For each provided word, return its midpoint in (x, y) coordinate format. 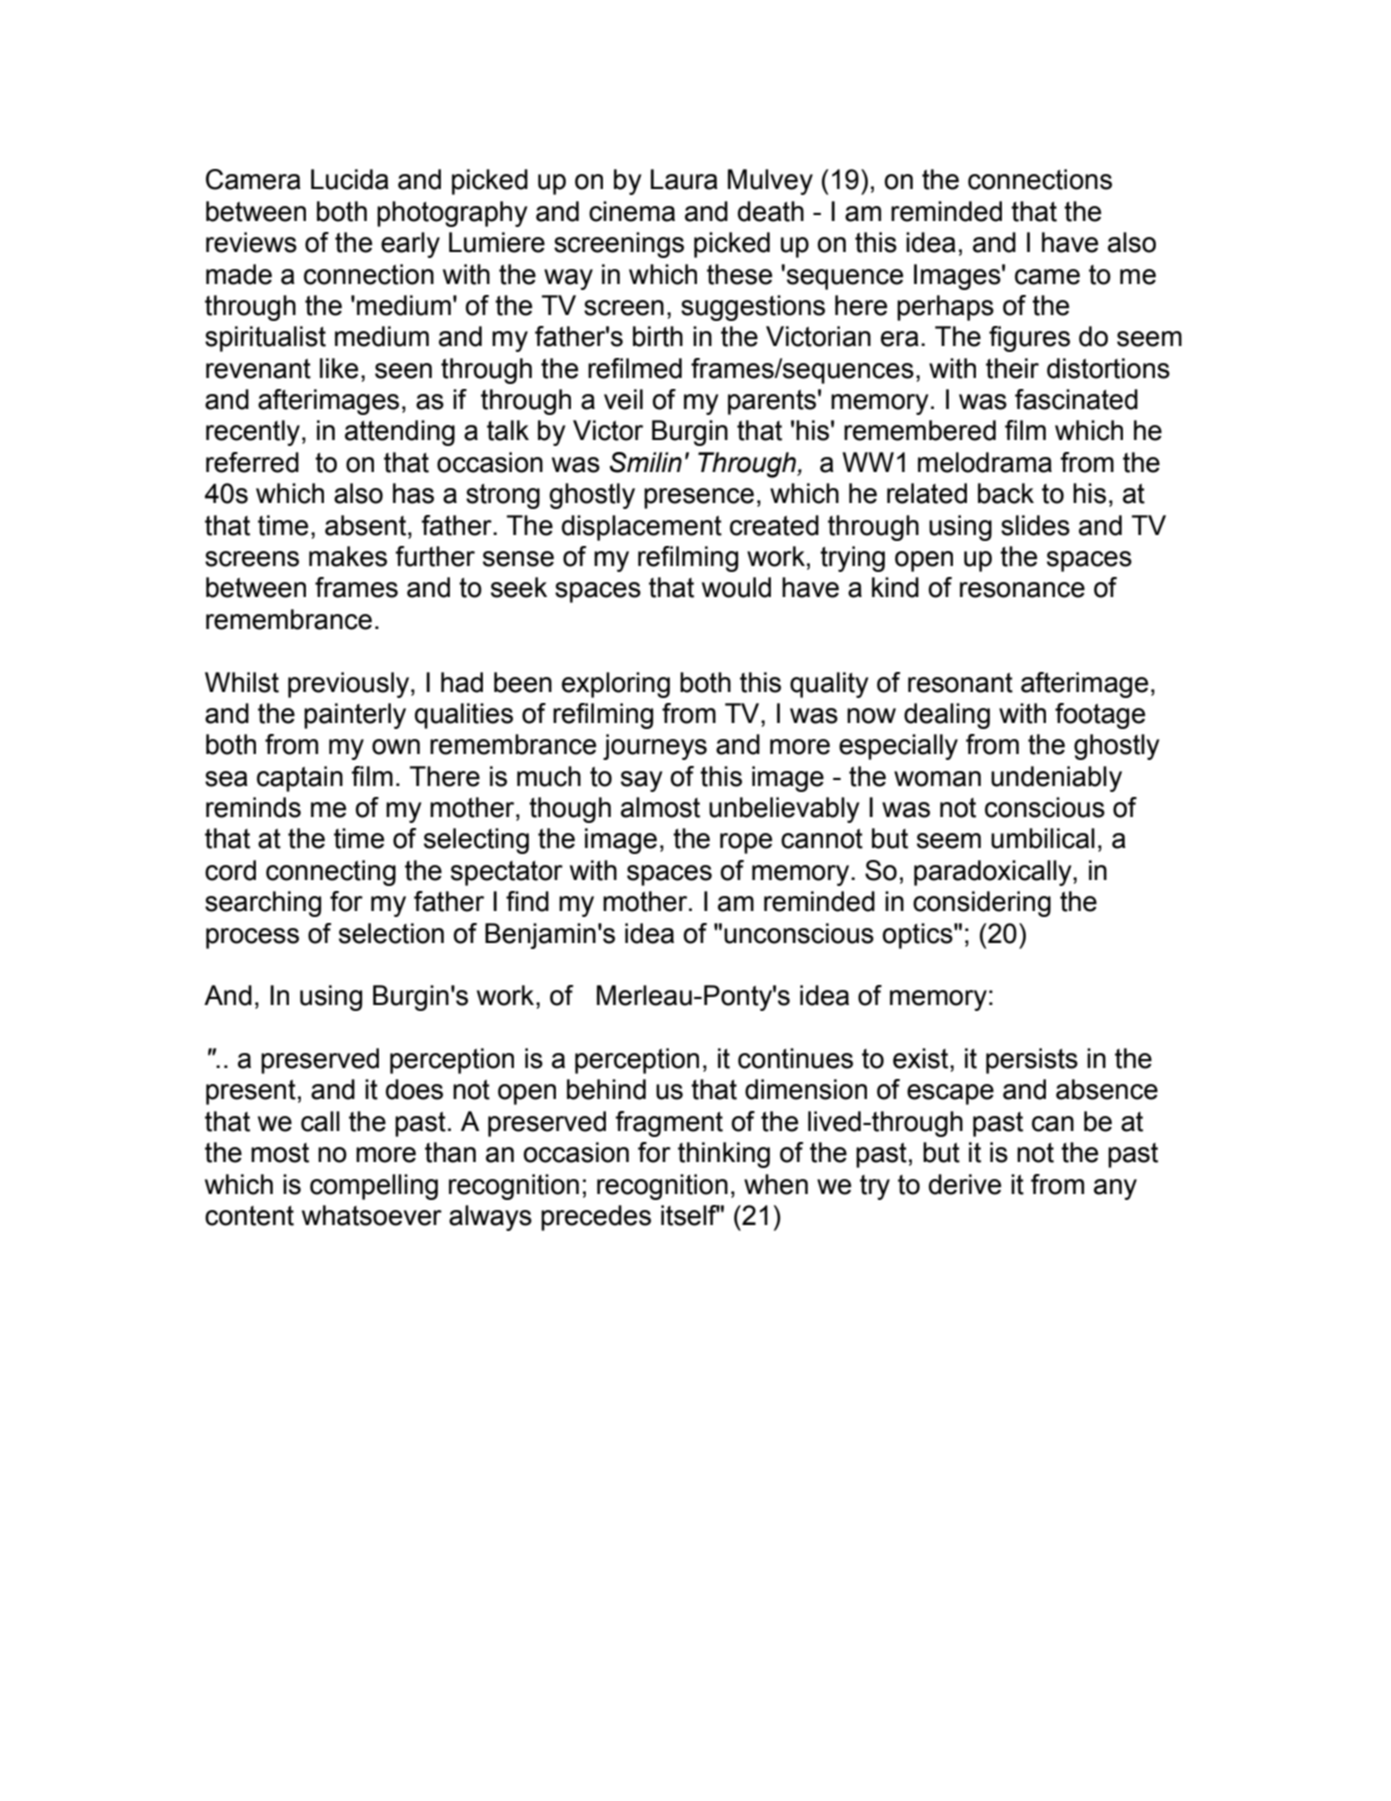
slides (1035, 525)
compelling (374, 1187)
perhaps (945, 308)
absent (367, 525)
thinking (724, 1155)
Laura (684, 179)
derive (965, 1184)
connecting (331, 873)
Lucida (350, 179)
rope (746, 843)
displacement (642, 528)
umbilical (1043, 838)
